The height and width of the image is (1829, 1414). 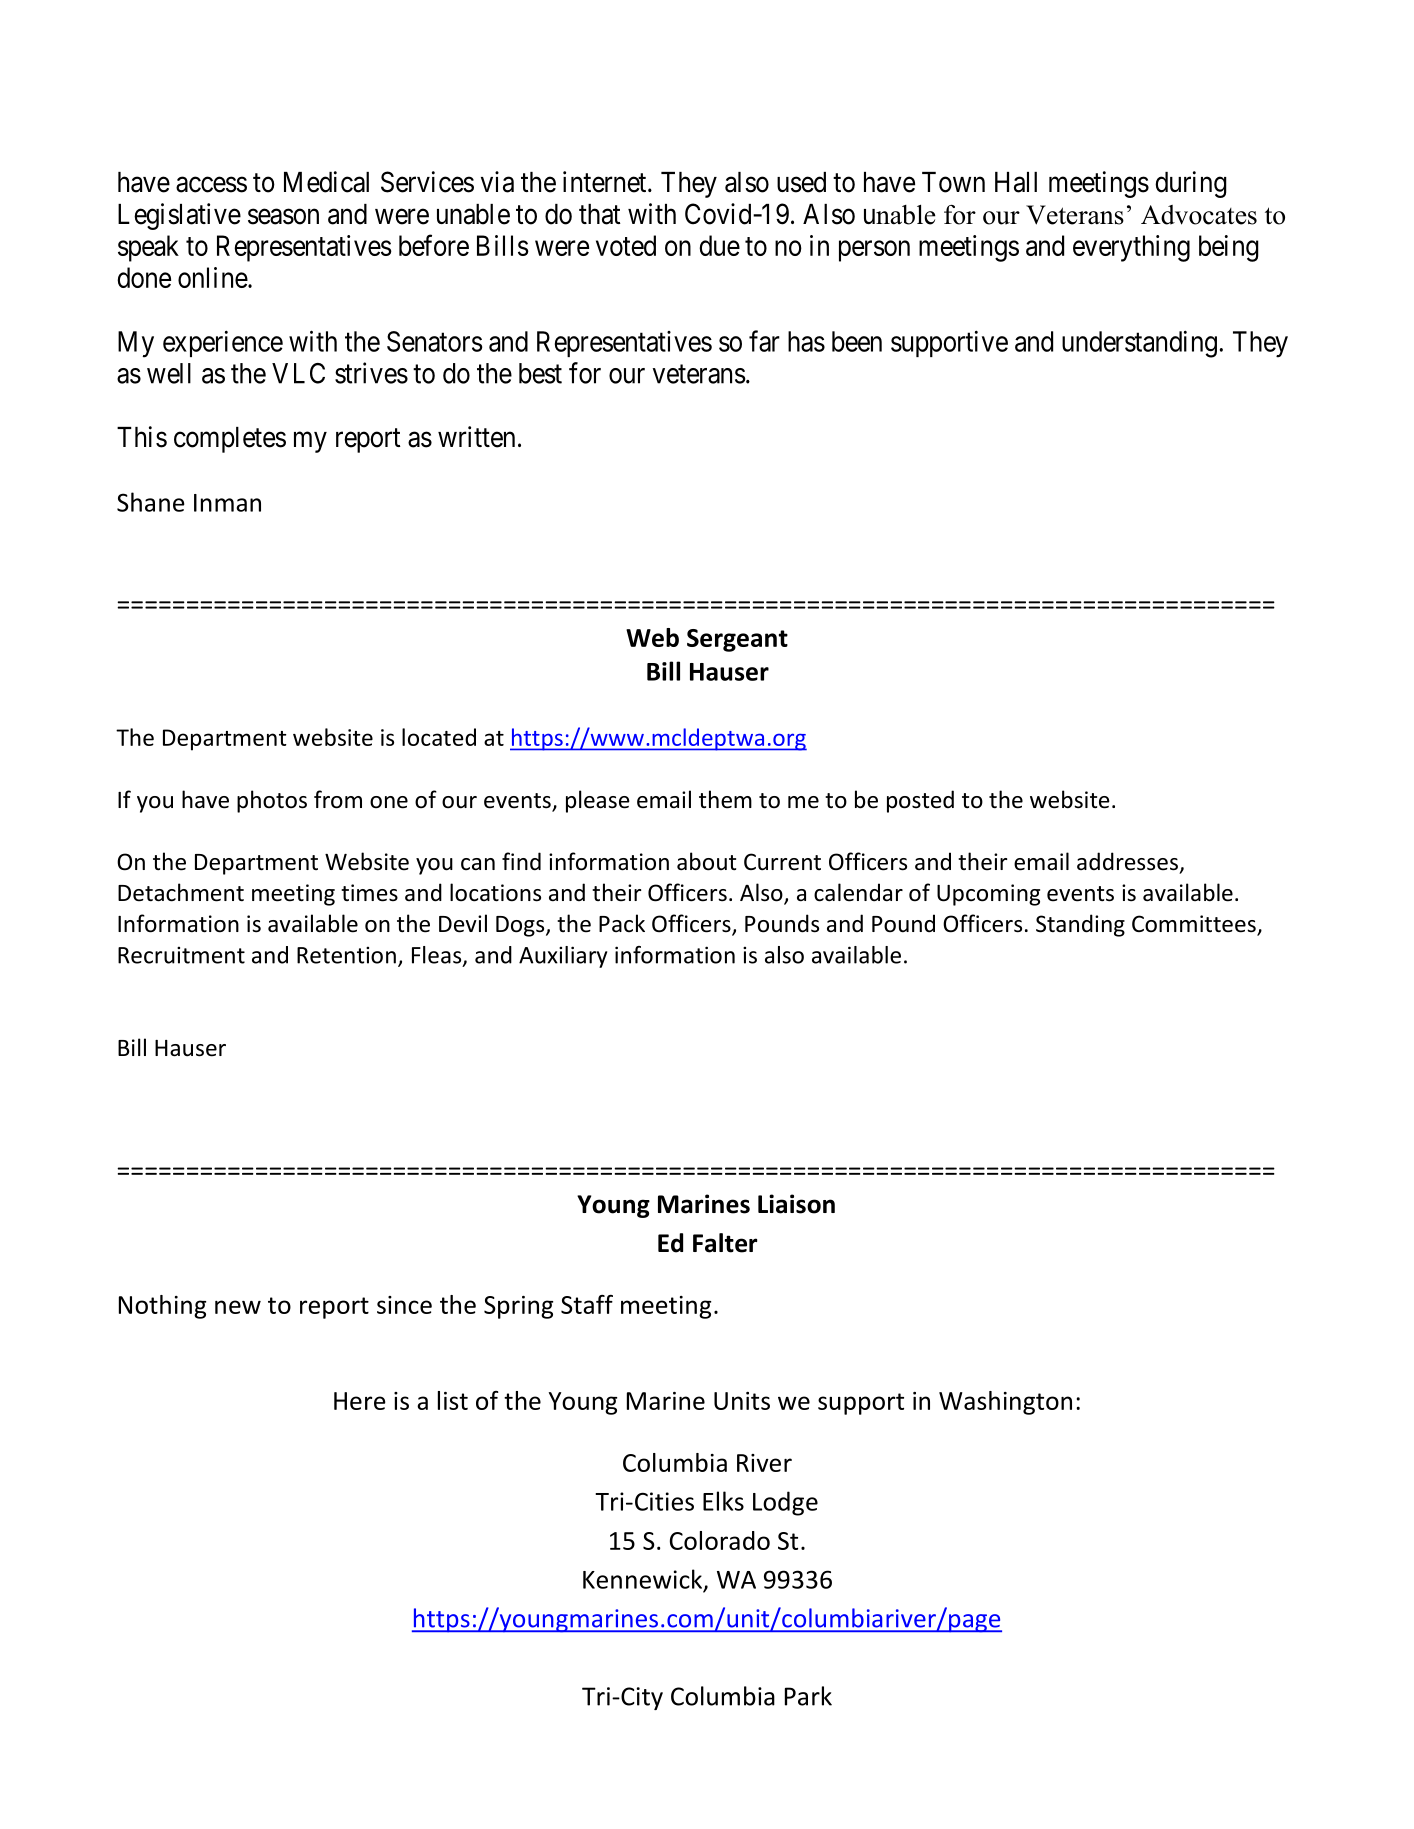 I want to click on Committees, so click(x=1195, y=925).
